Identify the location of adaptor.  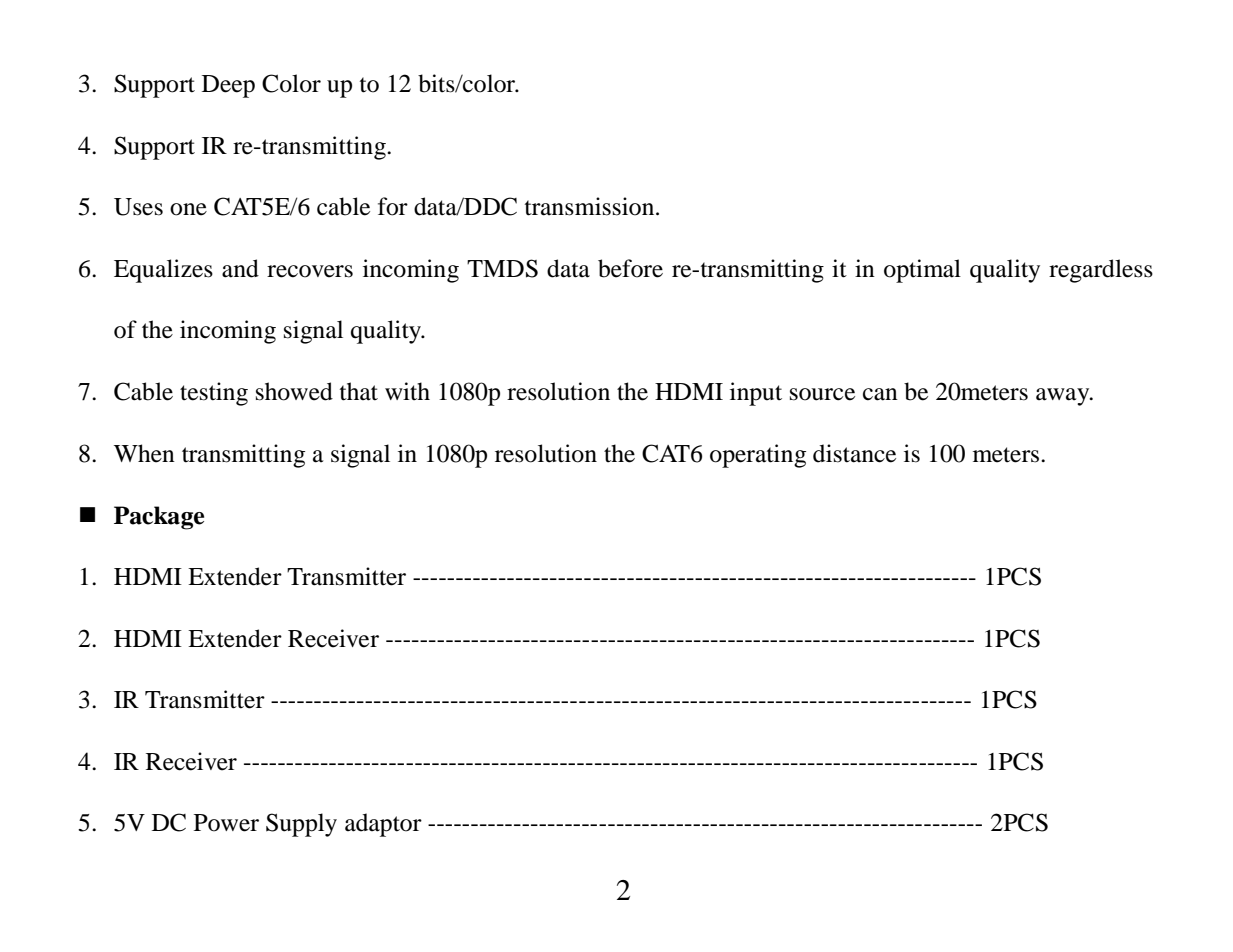
(383, 825).
